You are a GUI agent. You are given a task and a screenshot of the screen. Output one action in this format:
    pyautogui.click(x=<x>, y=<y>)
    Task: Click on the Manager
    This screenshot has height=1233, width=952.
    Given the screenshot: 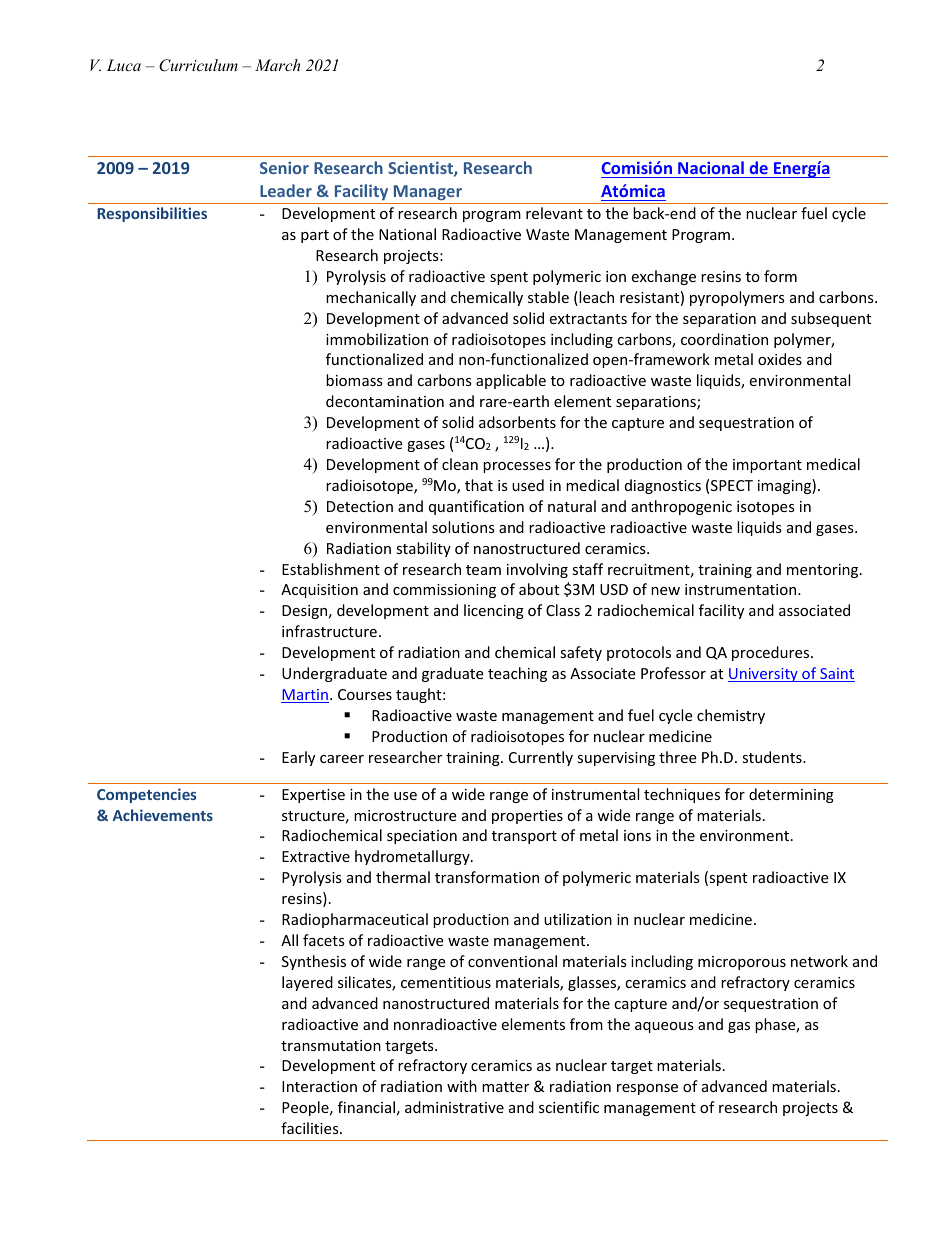 What is the action you would take?
    pyautogui.click(x=428, y=193)
